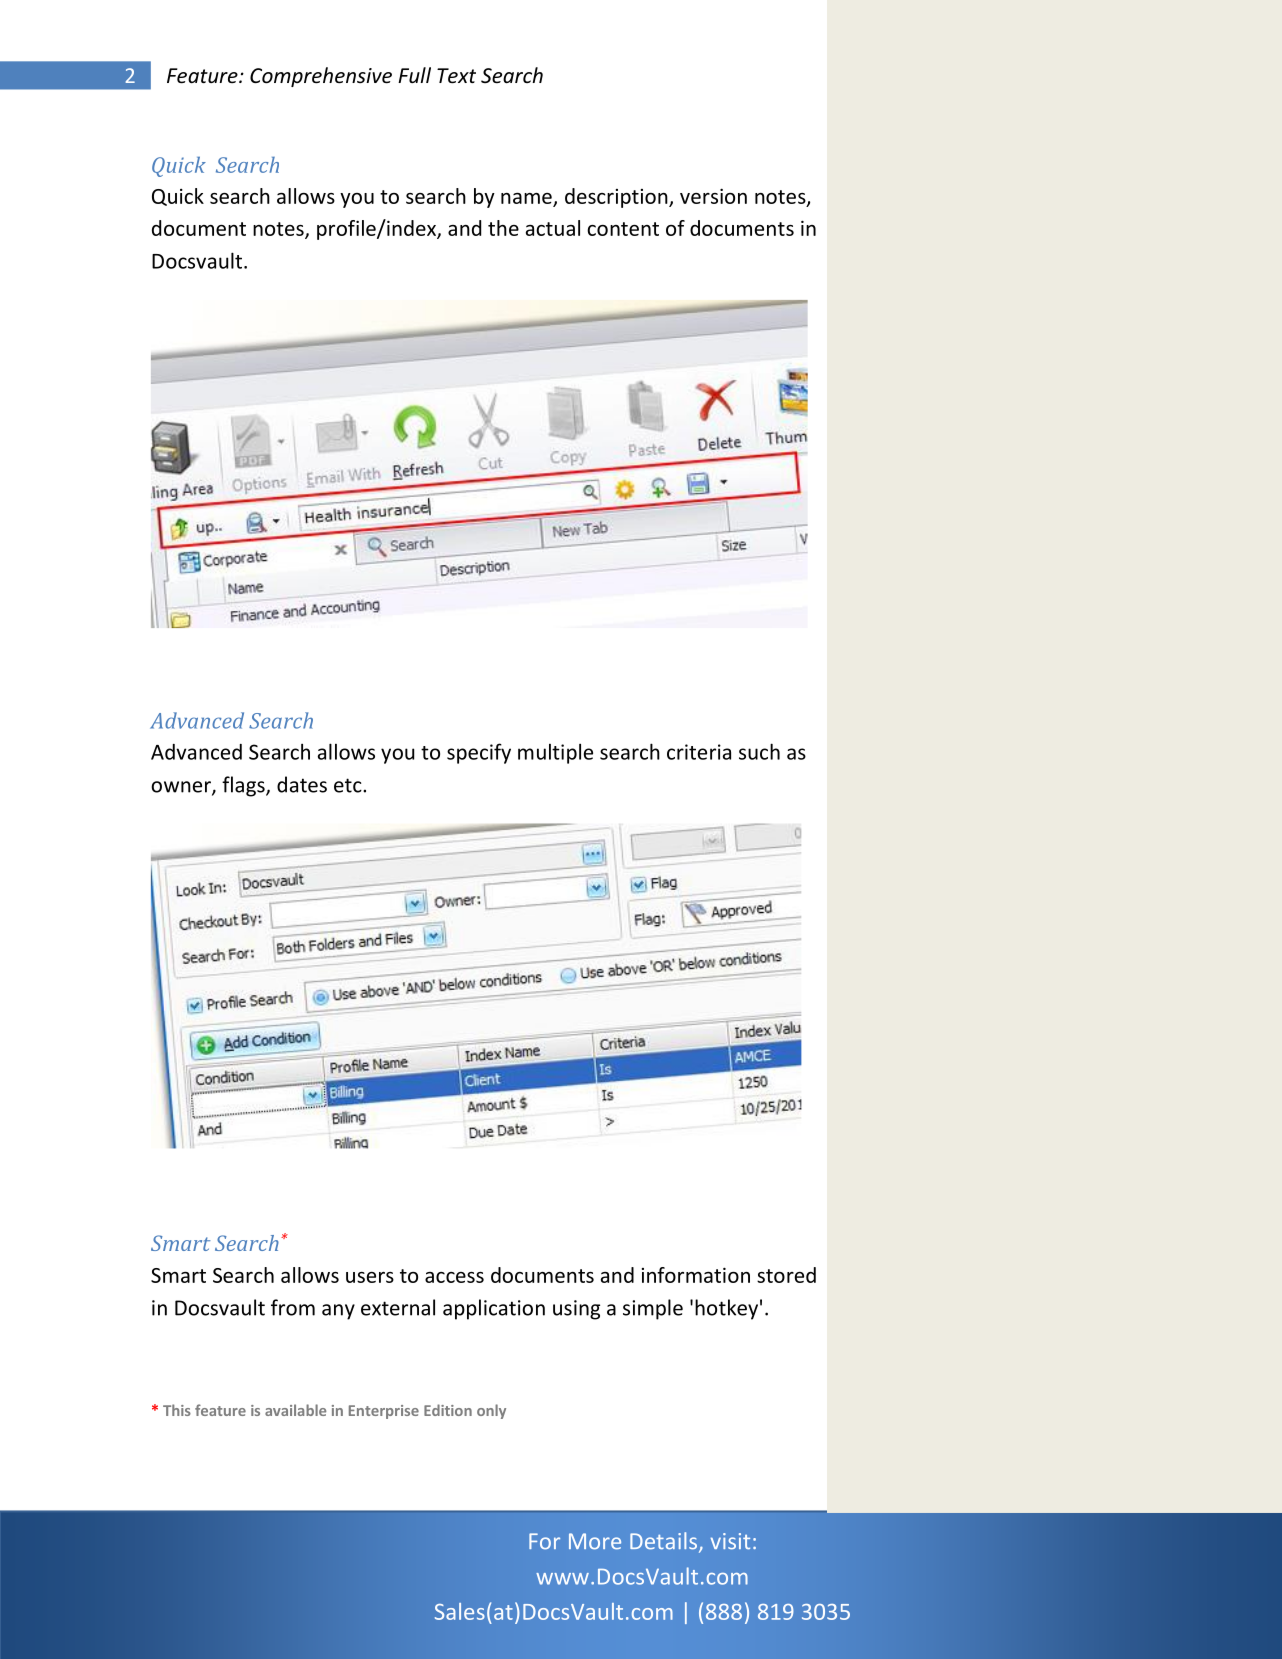  Describe the element at coordinates (479, 753) in the screenshot. I see `specify` at that location.
